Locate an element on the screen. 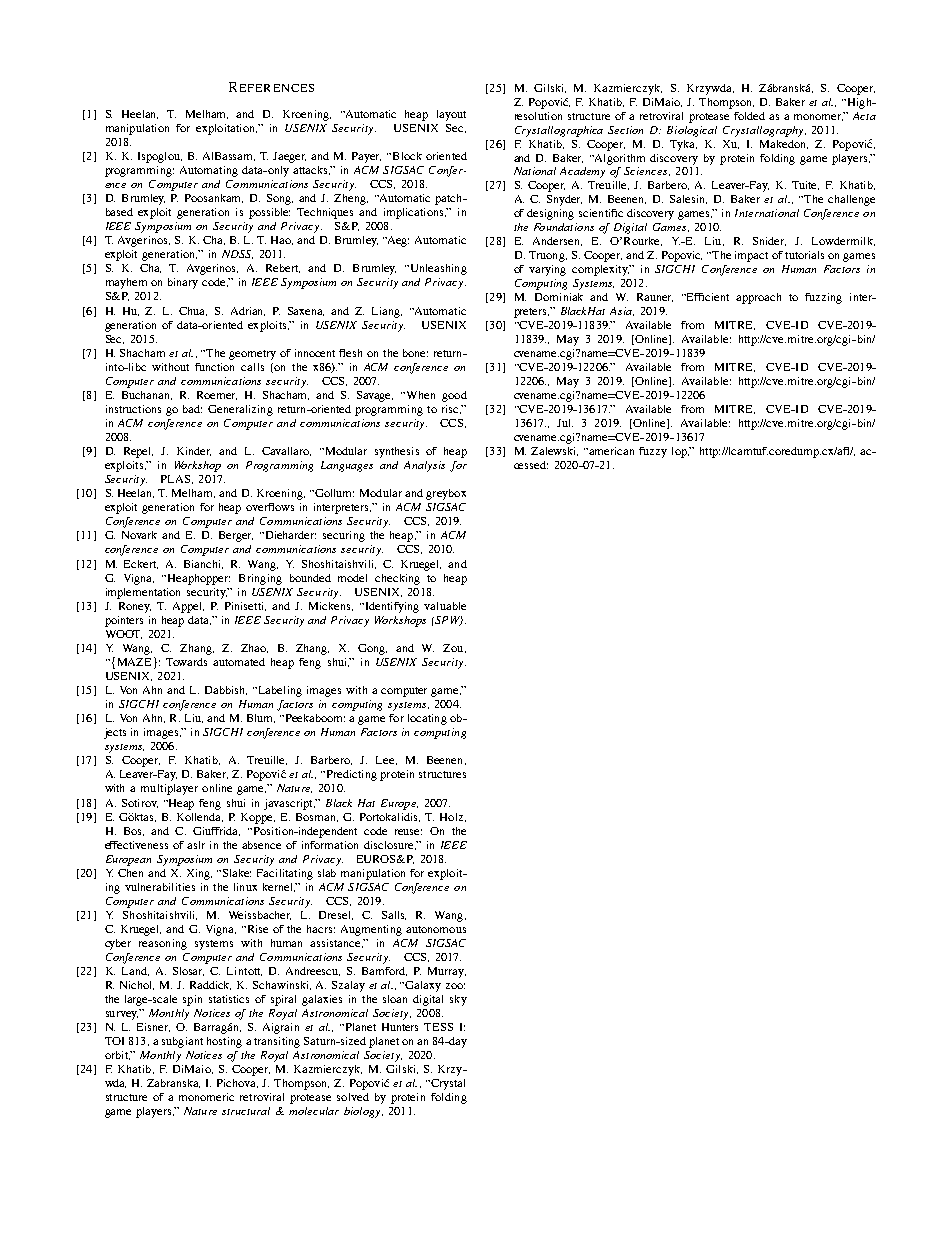  TESS is located at coordinates (438, 1027).
